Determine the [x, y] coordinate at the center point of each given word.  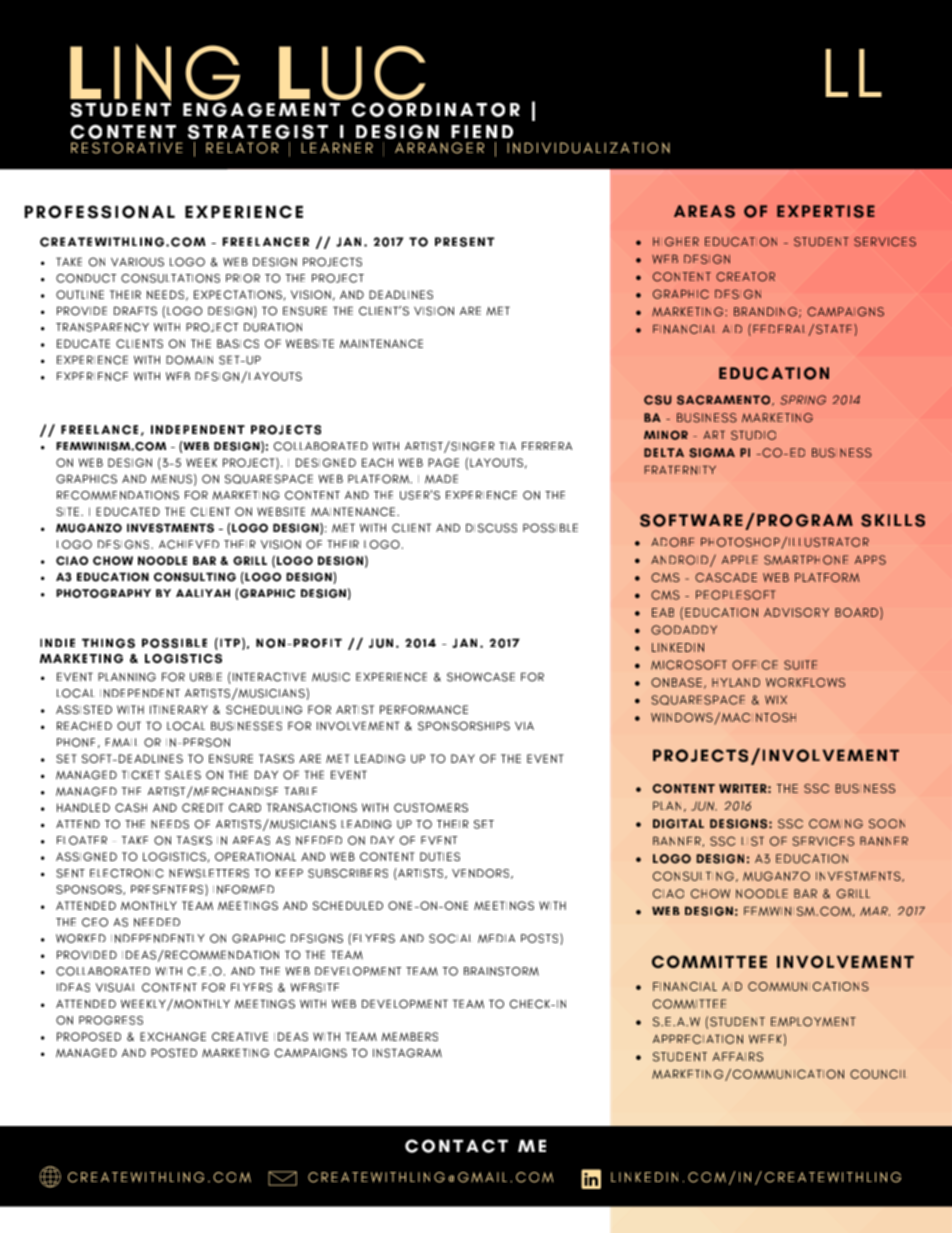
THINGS [108, 643]
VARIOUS [137, 262]
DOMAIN [189, 360]
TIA [507, 446]
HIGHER [676, 242]
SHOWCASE [481, 677]
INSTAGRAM [407, 1053]
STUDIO [753, 435]
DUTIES [440, 856]
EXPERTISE [826, 211]
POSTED [174, 1053]
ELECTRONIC [127, 873]
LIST [752, 841]
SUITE [800, 665]
